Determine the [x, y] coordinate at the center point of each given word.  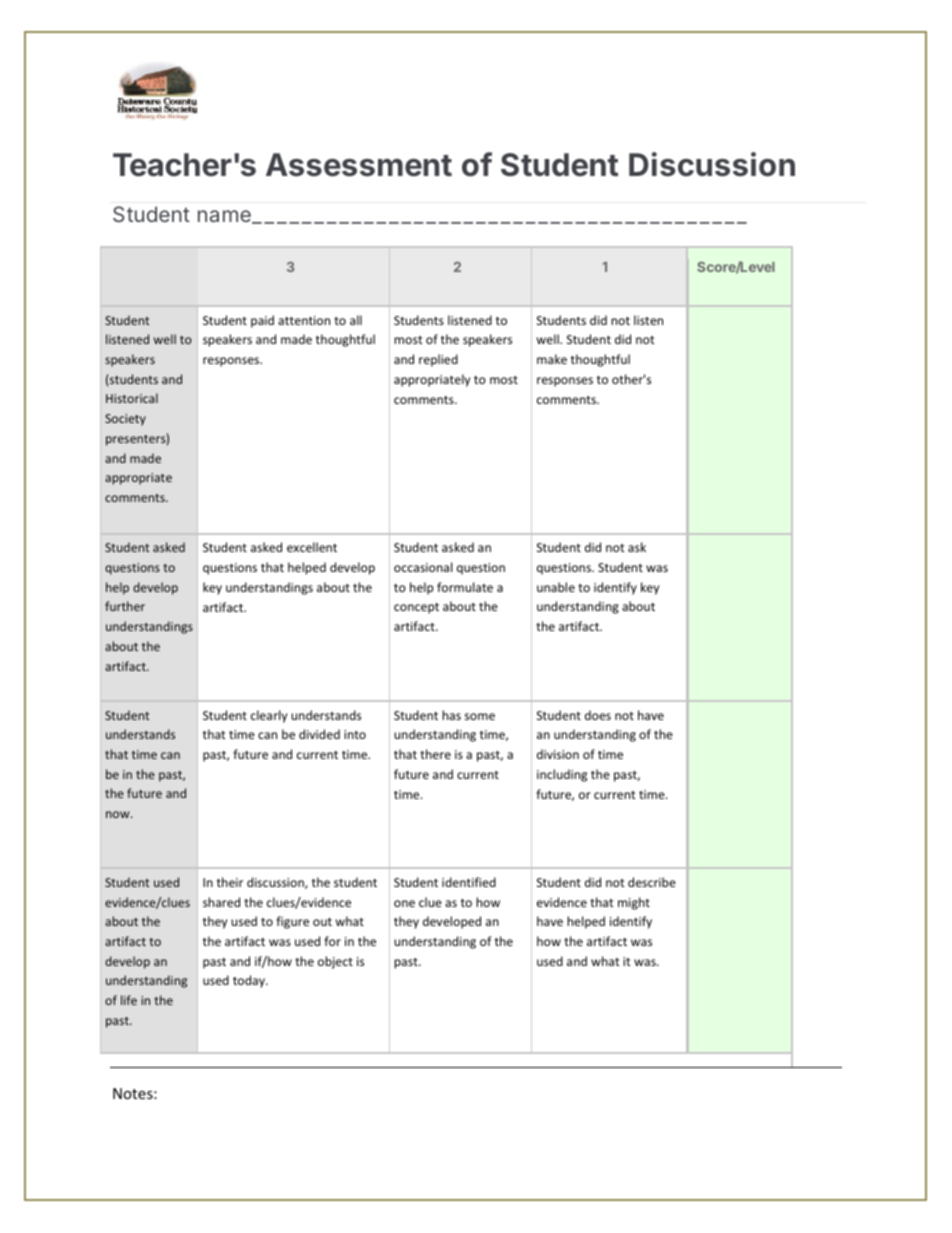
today [250, 981]
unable [556, 587]
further [125, 606]
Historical [132, 398]
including [562, 775]
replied [438, 360]
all [356, 320]
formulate [465, 587]
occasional [423, 567]
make [552, 359]
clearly [269, 716]
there [435, 754]
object [335, 962]
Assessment [359, 165]
